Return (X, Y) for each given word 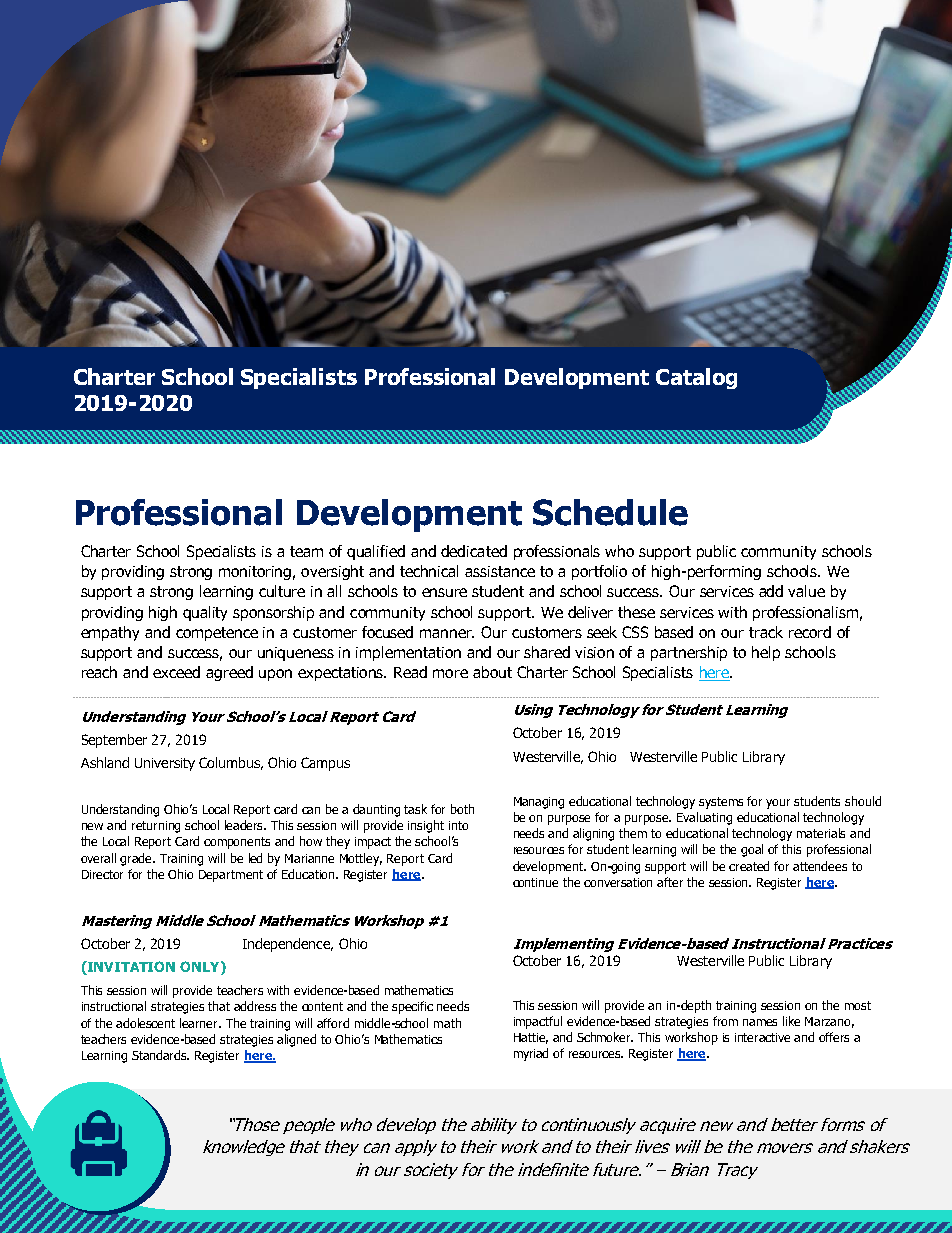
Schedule (610, 512)
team (306, 551)
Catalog (696, 378)
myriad (531, 1054)
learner (200, 1023)
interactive (762, 1037)
